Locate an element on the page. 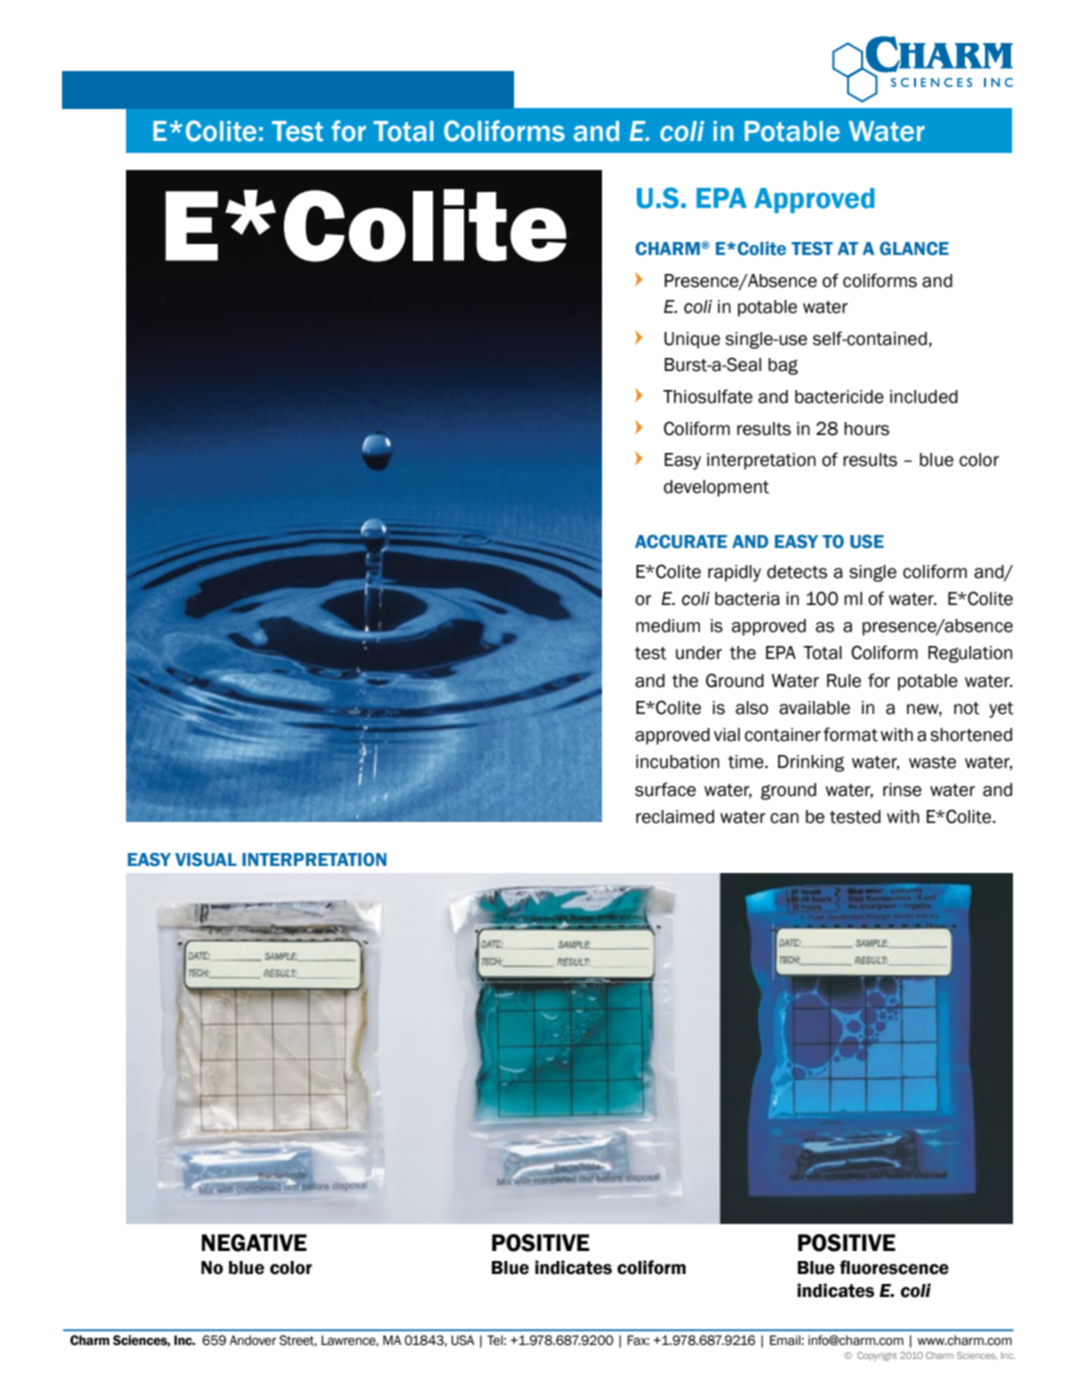 This image has height=1393, width=1077. rinse is located at coordinates (902, 790).
